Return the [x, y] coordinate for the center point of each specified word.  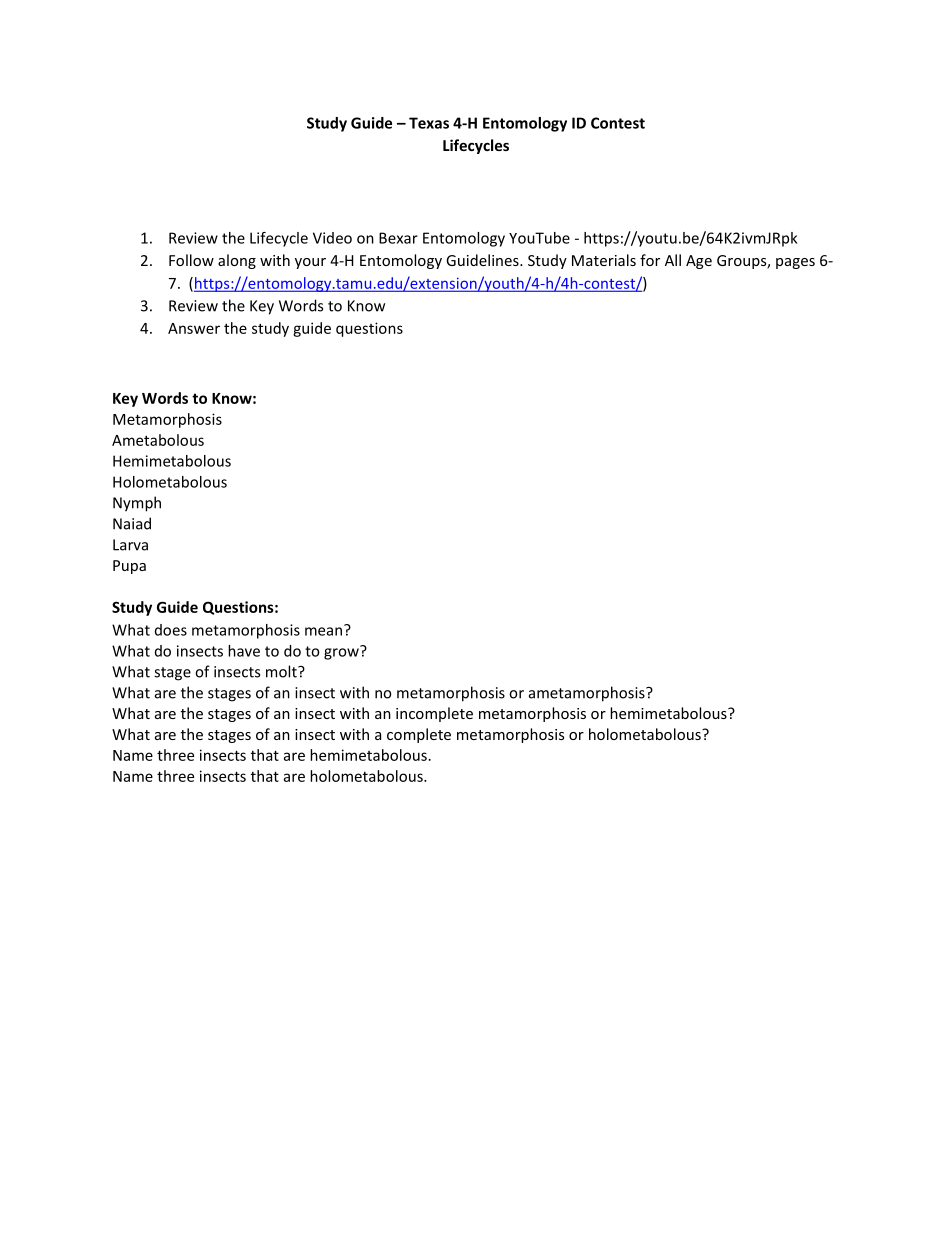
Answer [194, 328]
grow [342, 653]
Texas [429, 123]
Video [332, 238]
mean [325, 630]
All [673, 260]
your [310, 263]
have [244, 651]
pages [795, 263]
